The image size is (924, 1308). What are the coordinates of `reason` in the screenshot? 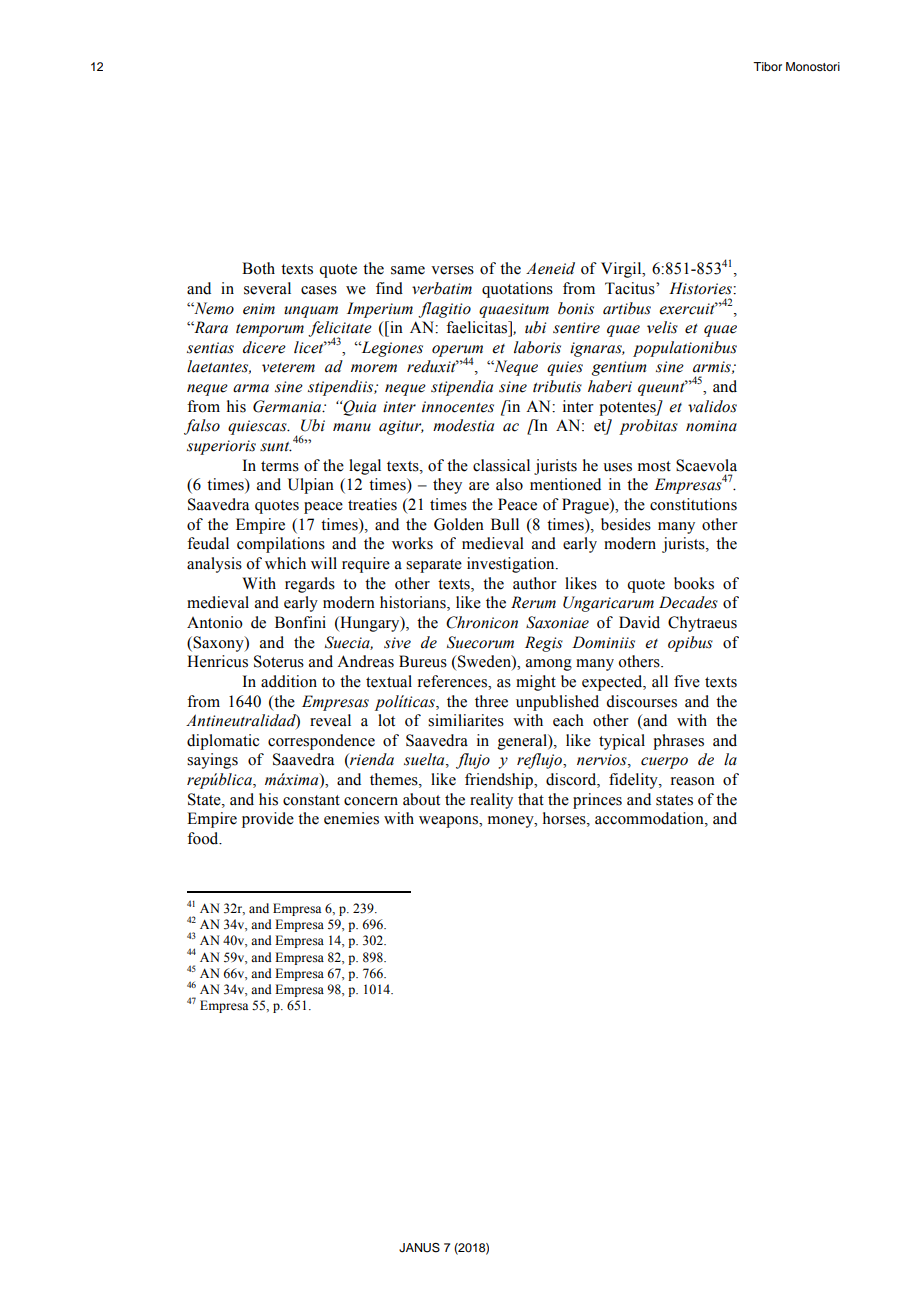 It's located at (693, 781).
